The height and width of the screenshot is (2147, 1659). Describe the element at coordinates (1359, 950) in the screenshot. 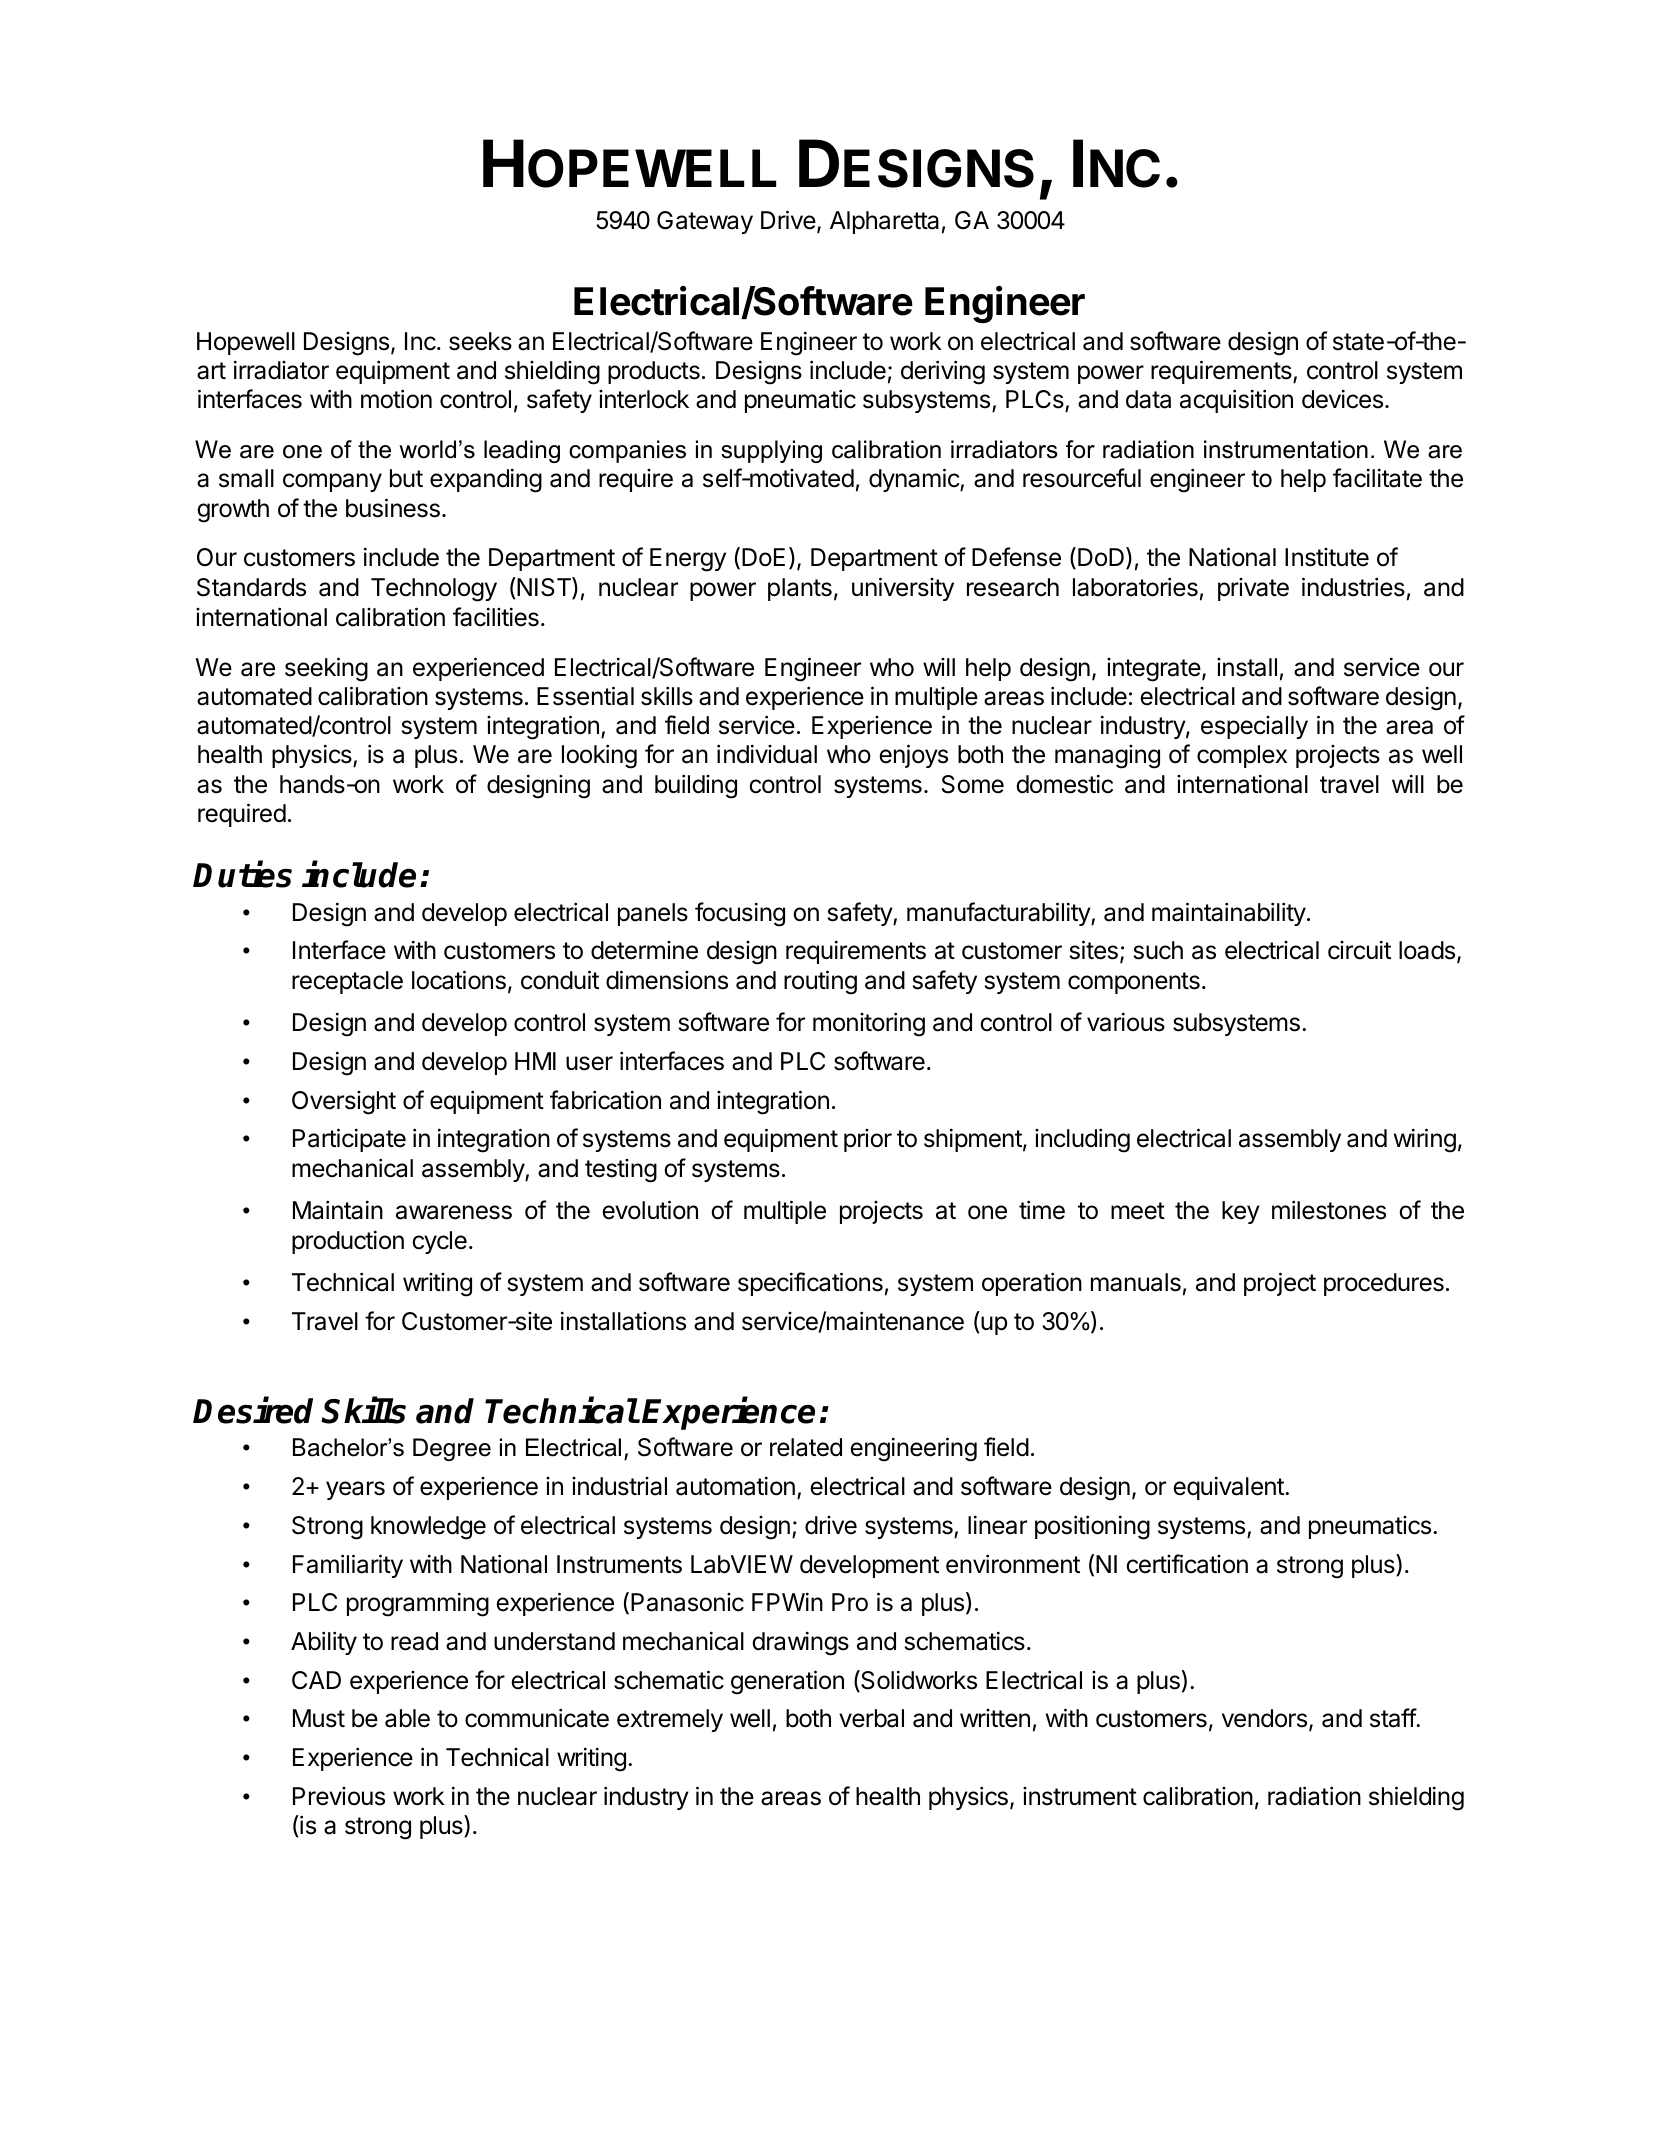

I see `circuit` at that location.
